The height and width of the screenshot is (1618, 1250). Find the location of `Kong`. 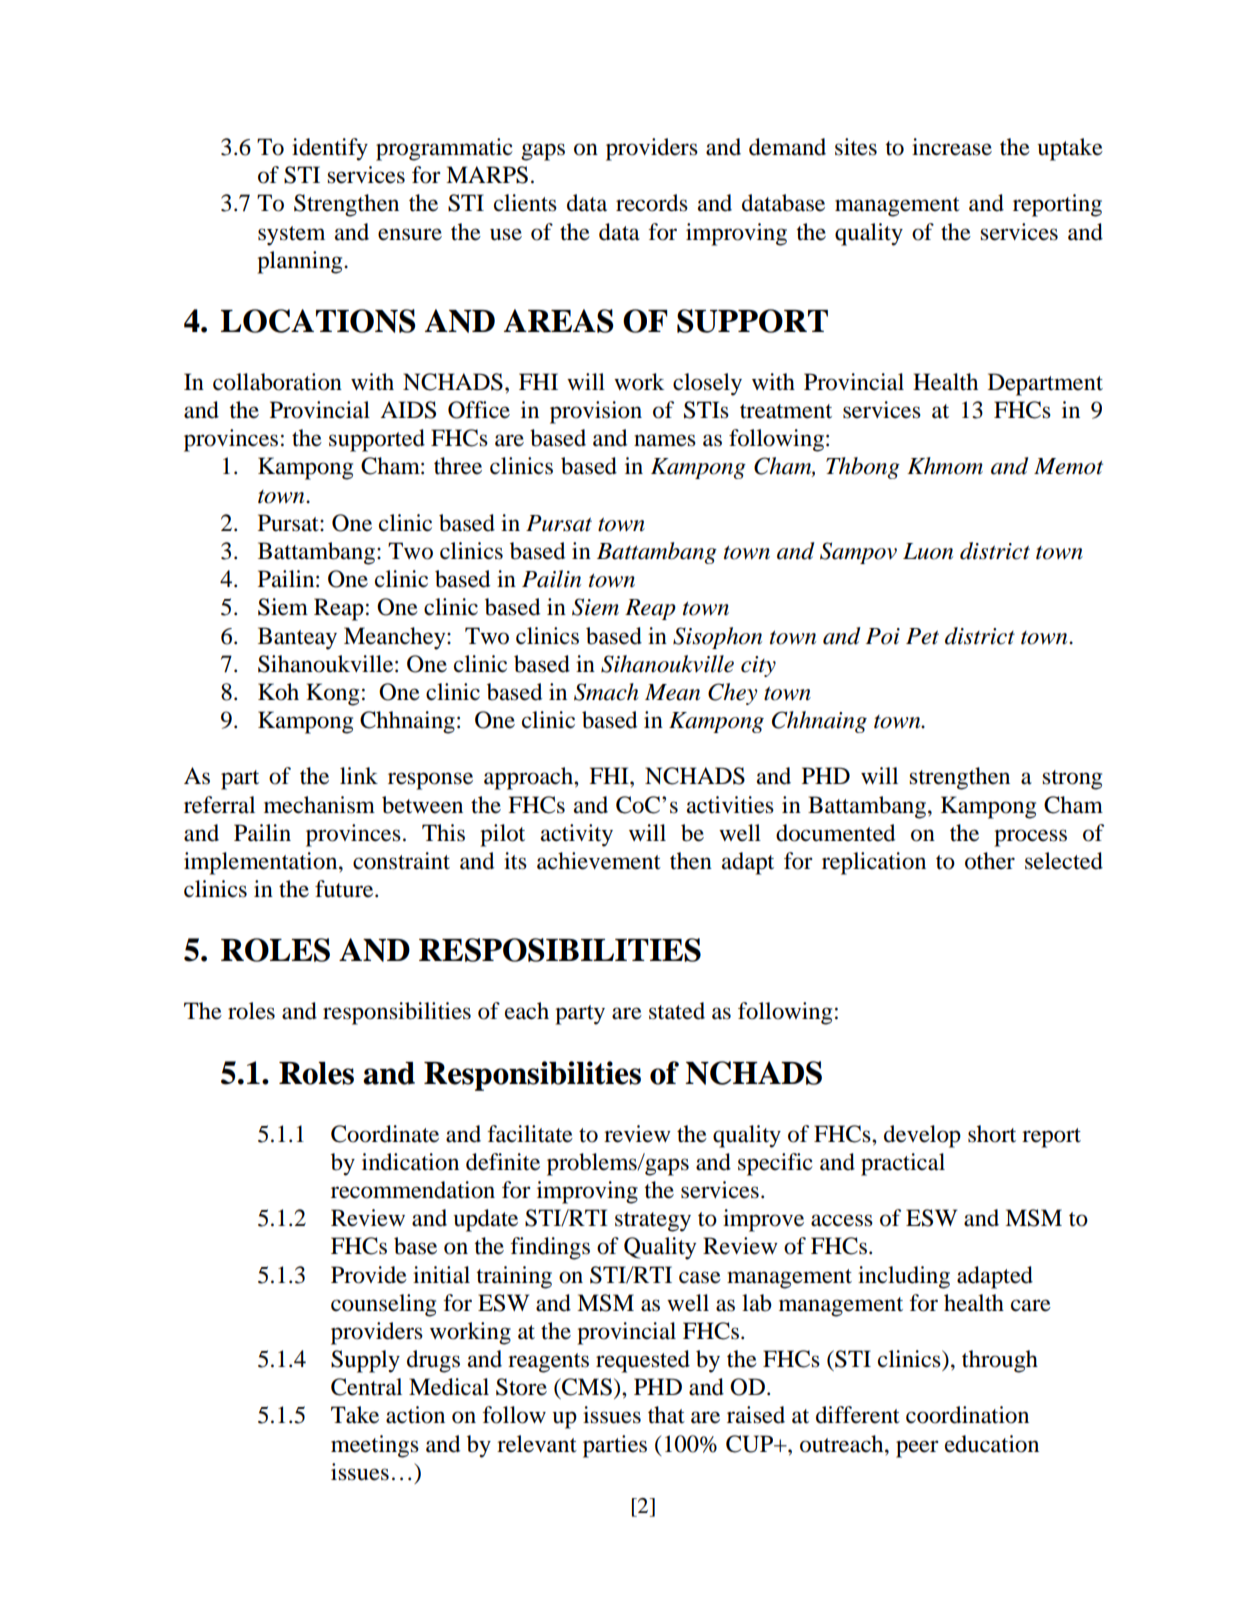

Kong is located at coordinates (332, 694).
